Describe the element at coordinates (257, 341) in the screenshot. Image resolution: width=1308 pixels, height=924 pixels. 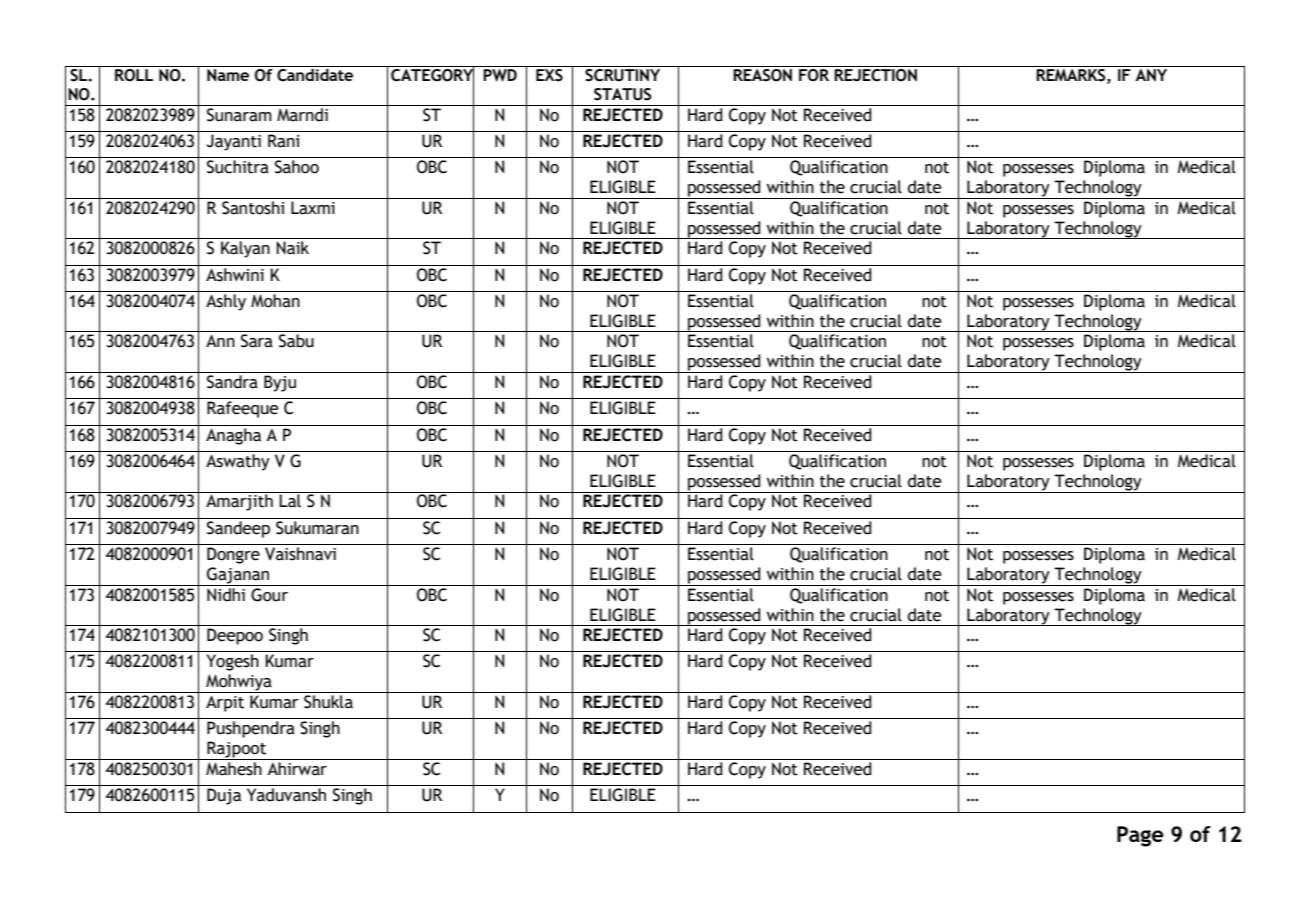
I see `Sara` at that location.
